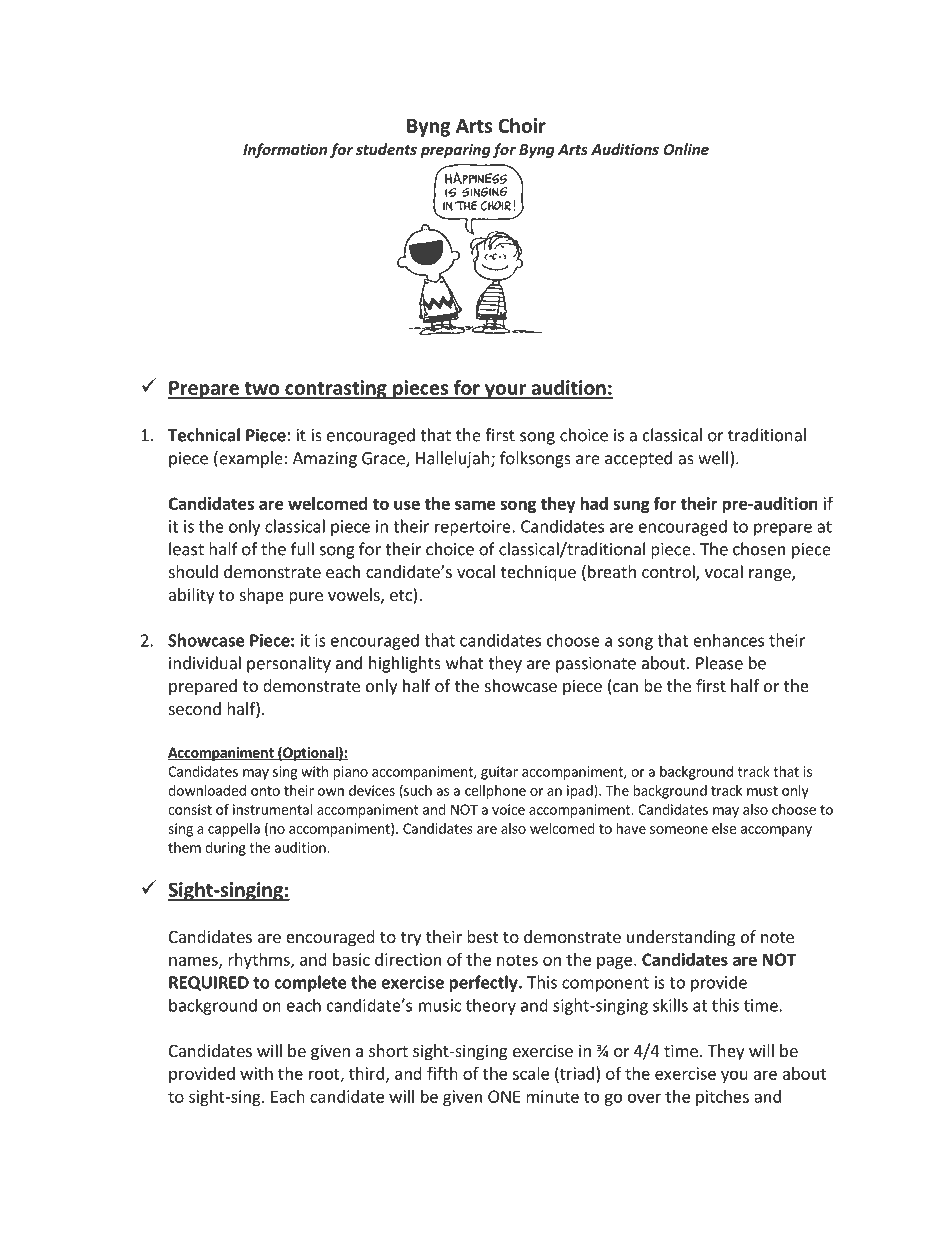  I want to click on best, so click(482, 936).
